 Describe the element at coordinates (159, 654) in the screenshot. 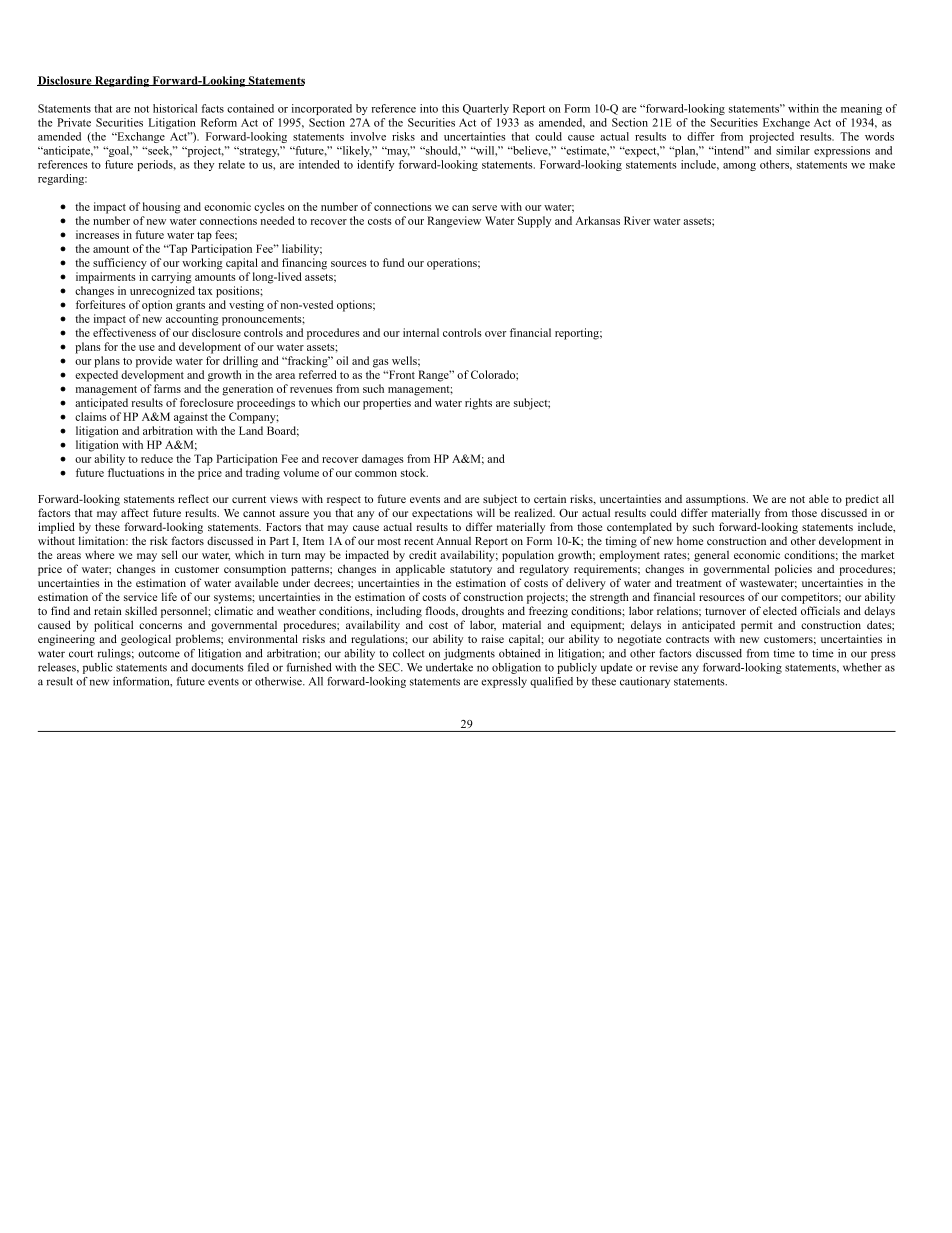

I see `outcome` at that location.
